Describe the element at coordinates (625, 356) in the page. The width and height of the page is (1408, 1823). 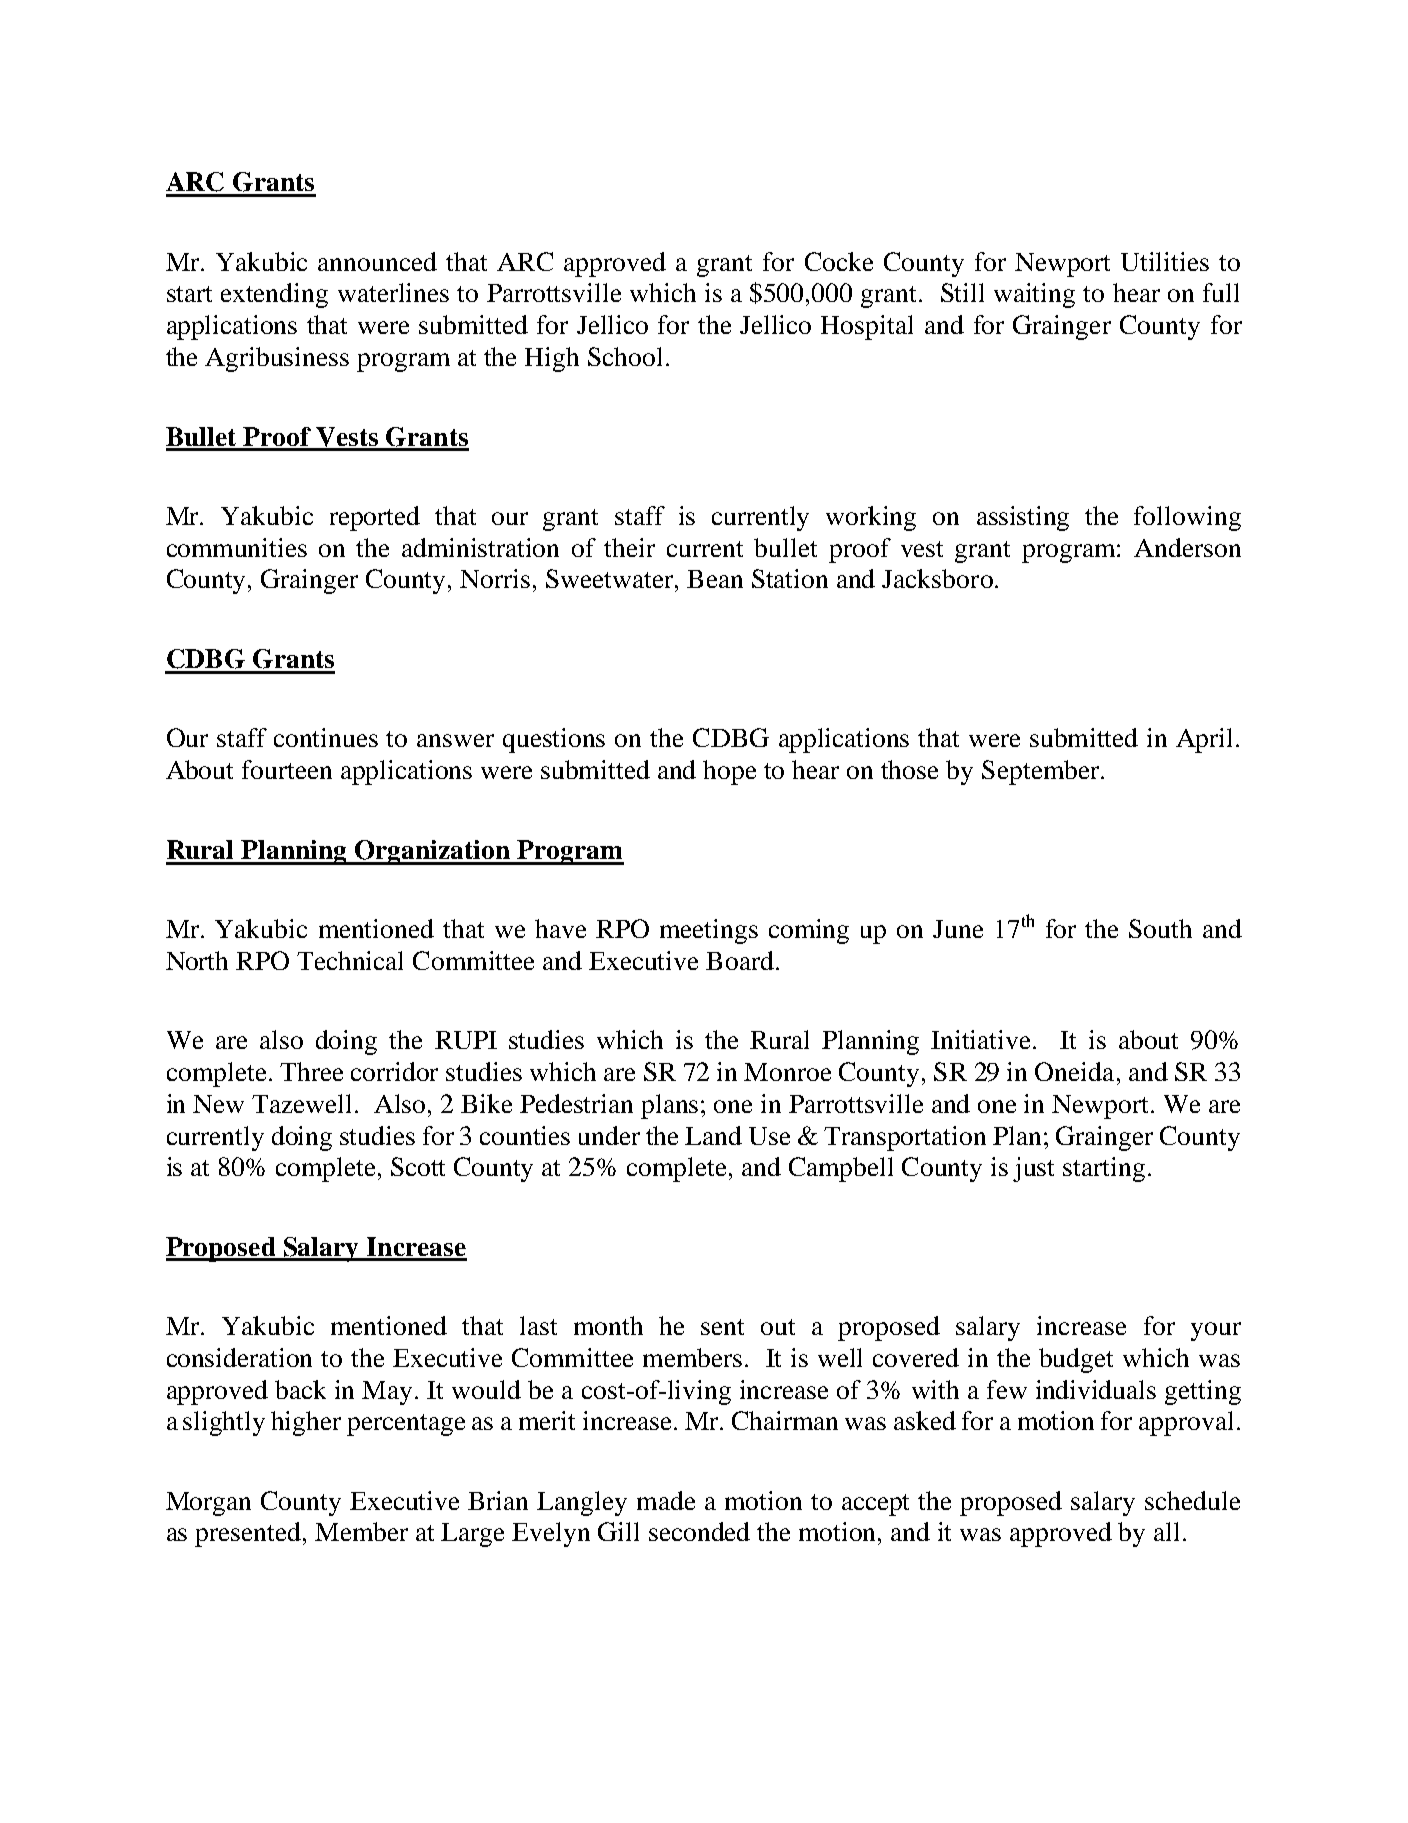
I see `School` at that location.
